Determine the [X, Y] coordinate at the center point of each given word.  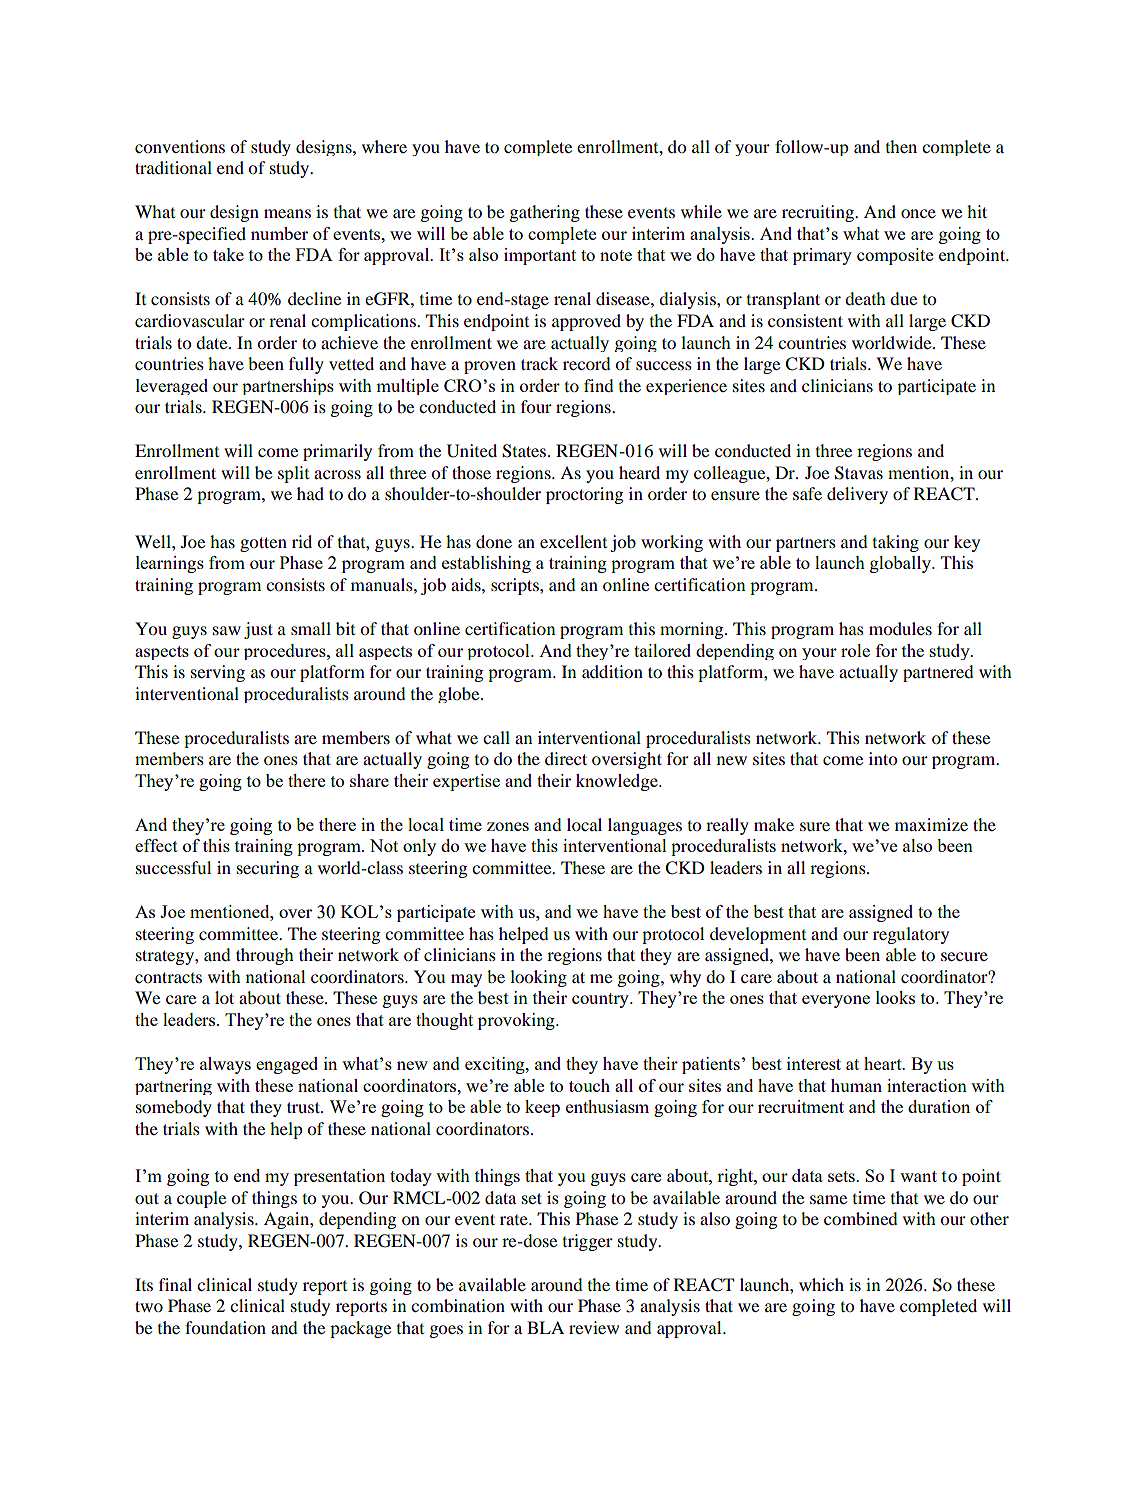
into [883, 758]
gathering [545, 213]
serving [218, 673]
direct [566, 758]
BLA [545, 1327]
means [287, 213]
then [901, 146]
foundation [225, 1327]
